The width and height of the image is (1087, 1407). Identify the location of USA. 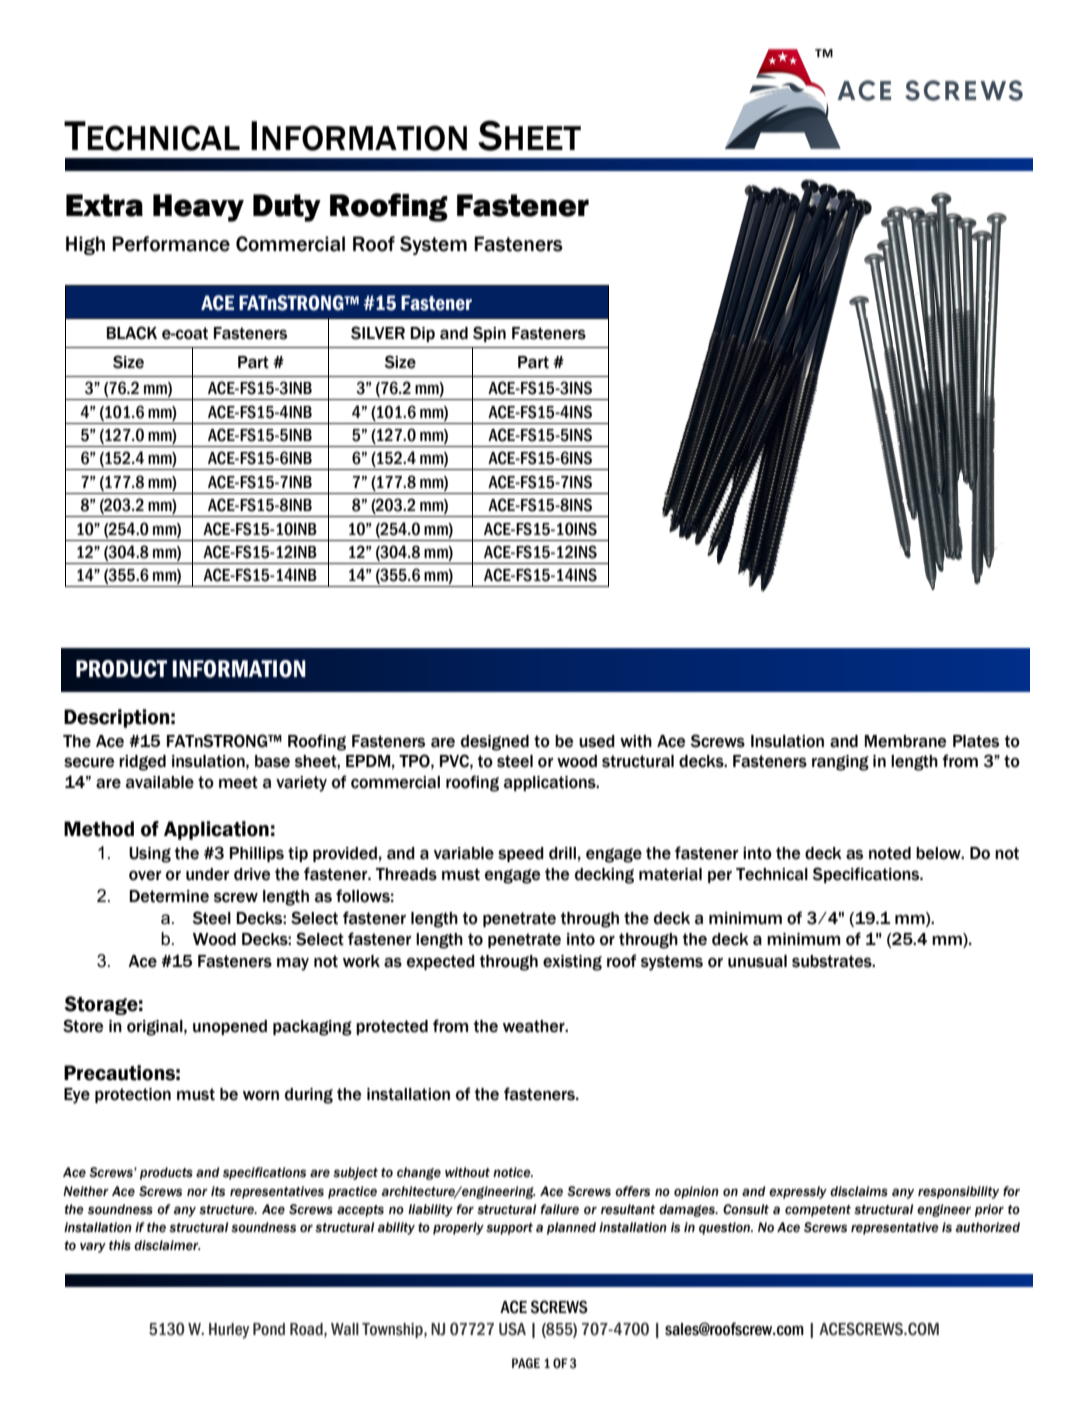
(512, 1329).
